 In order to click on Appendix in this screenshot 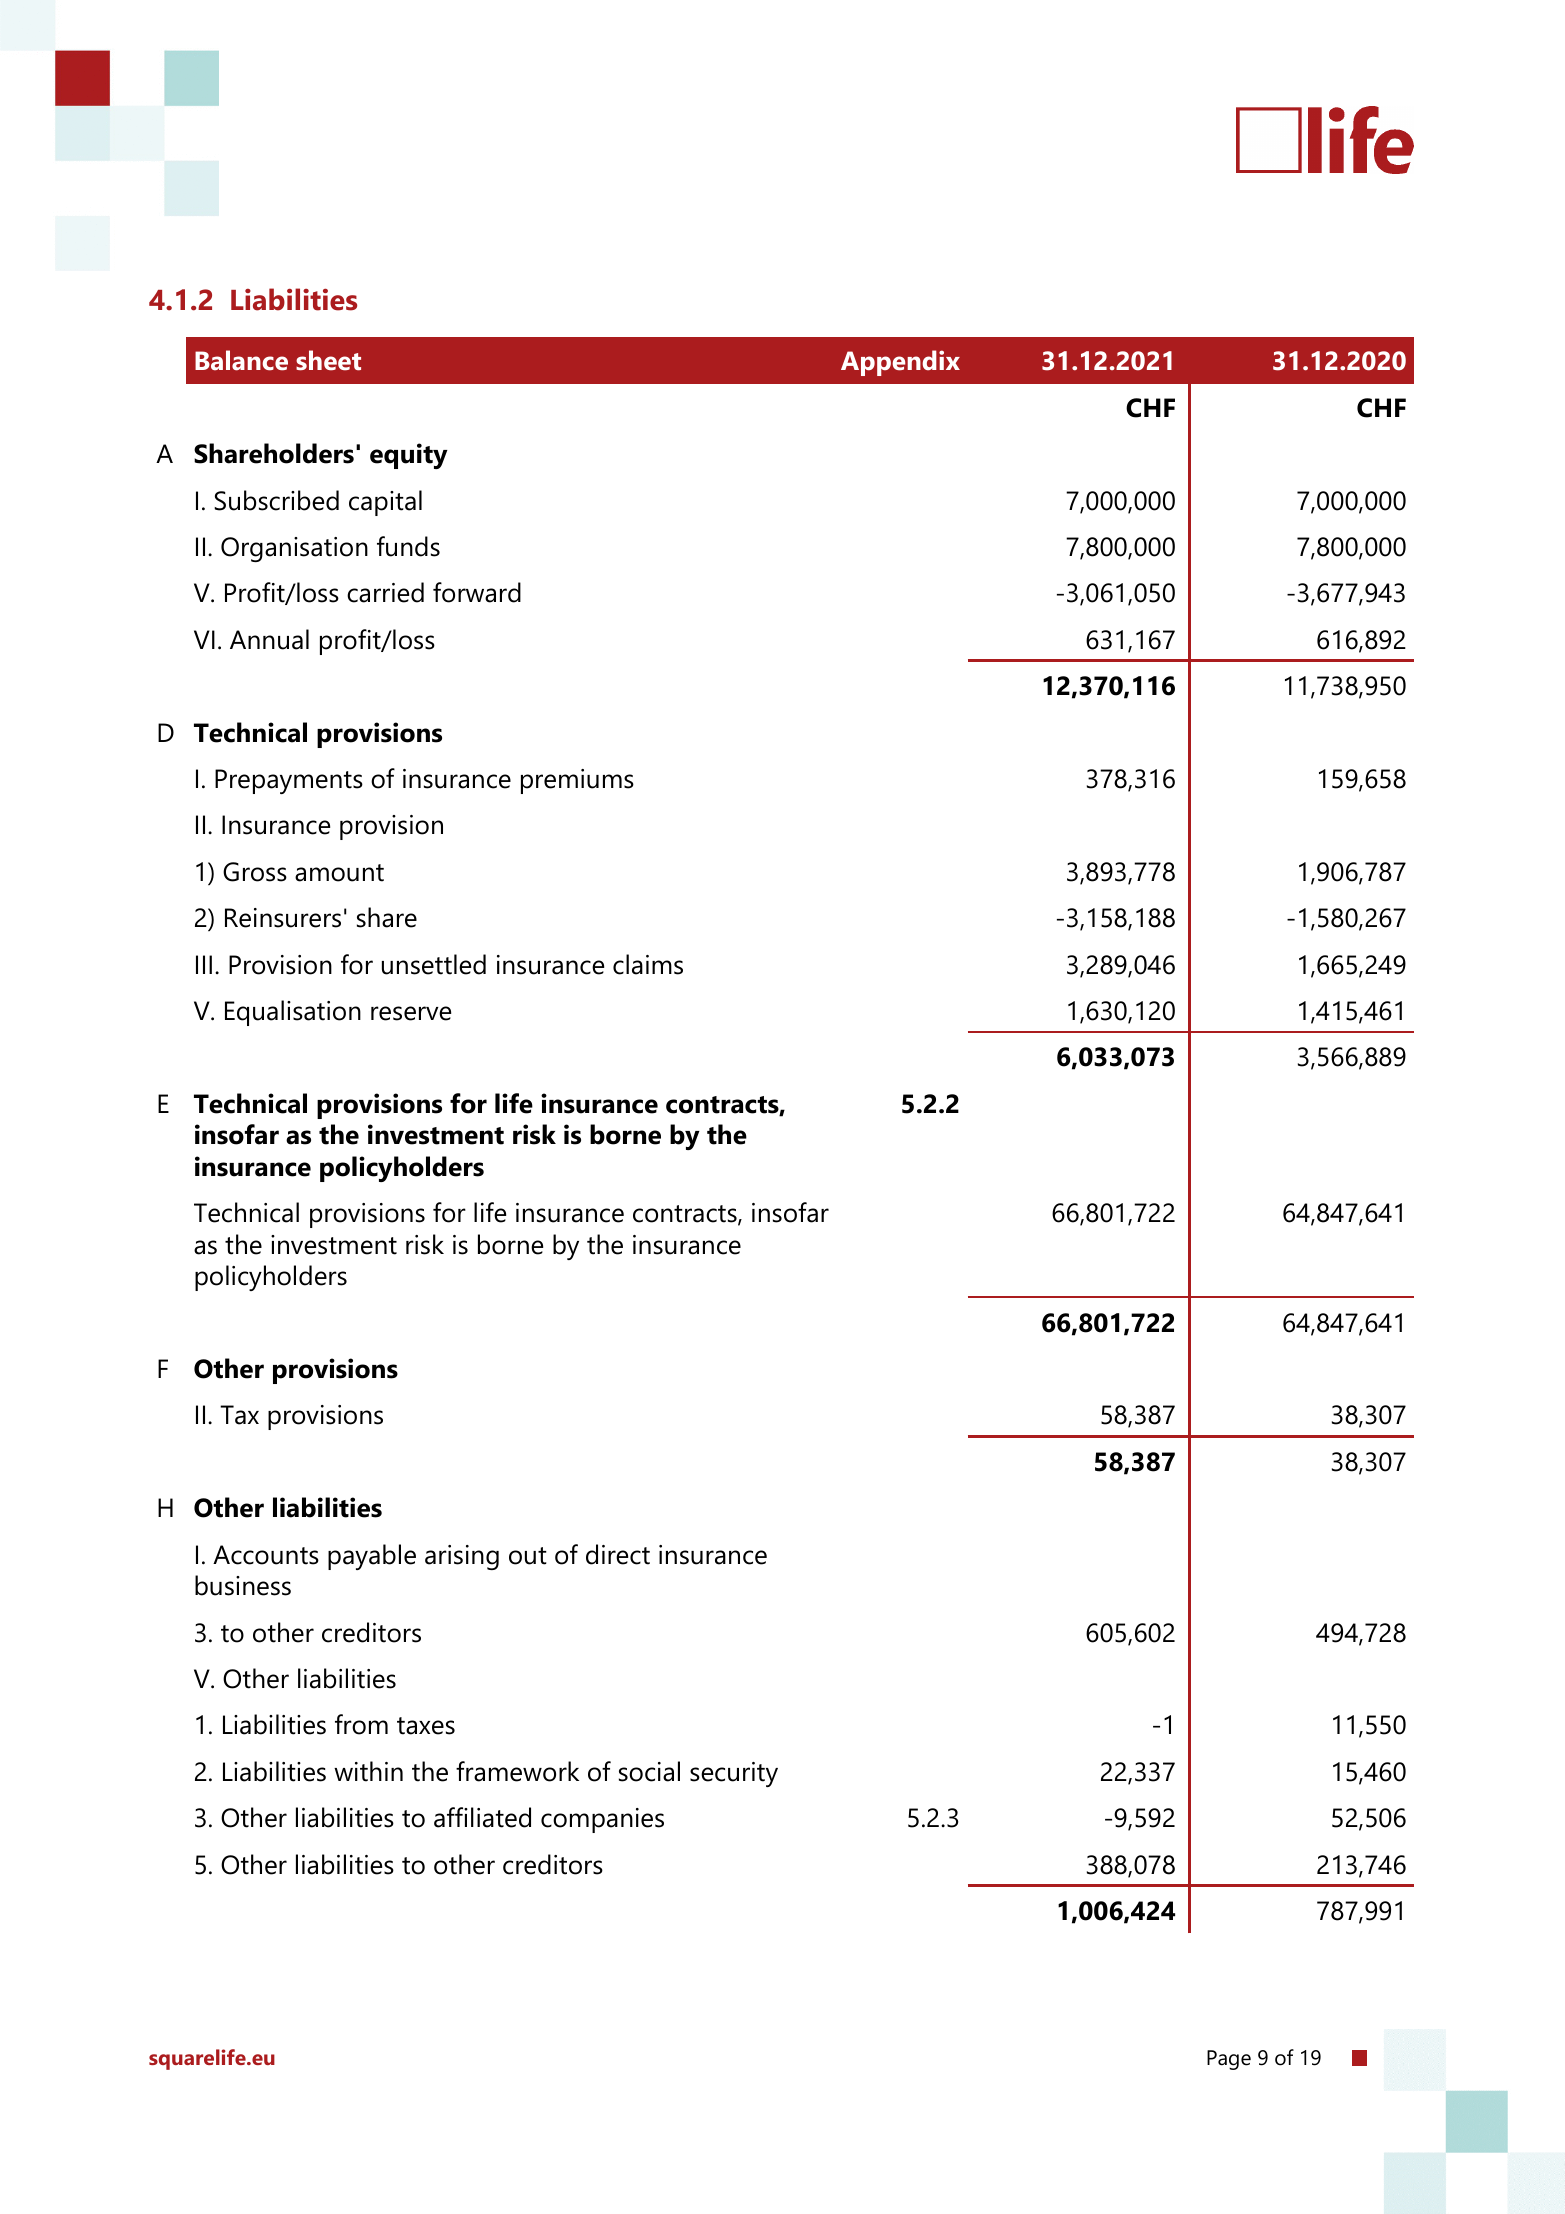, I will do `click(900, 363)`.
